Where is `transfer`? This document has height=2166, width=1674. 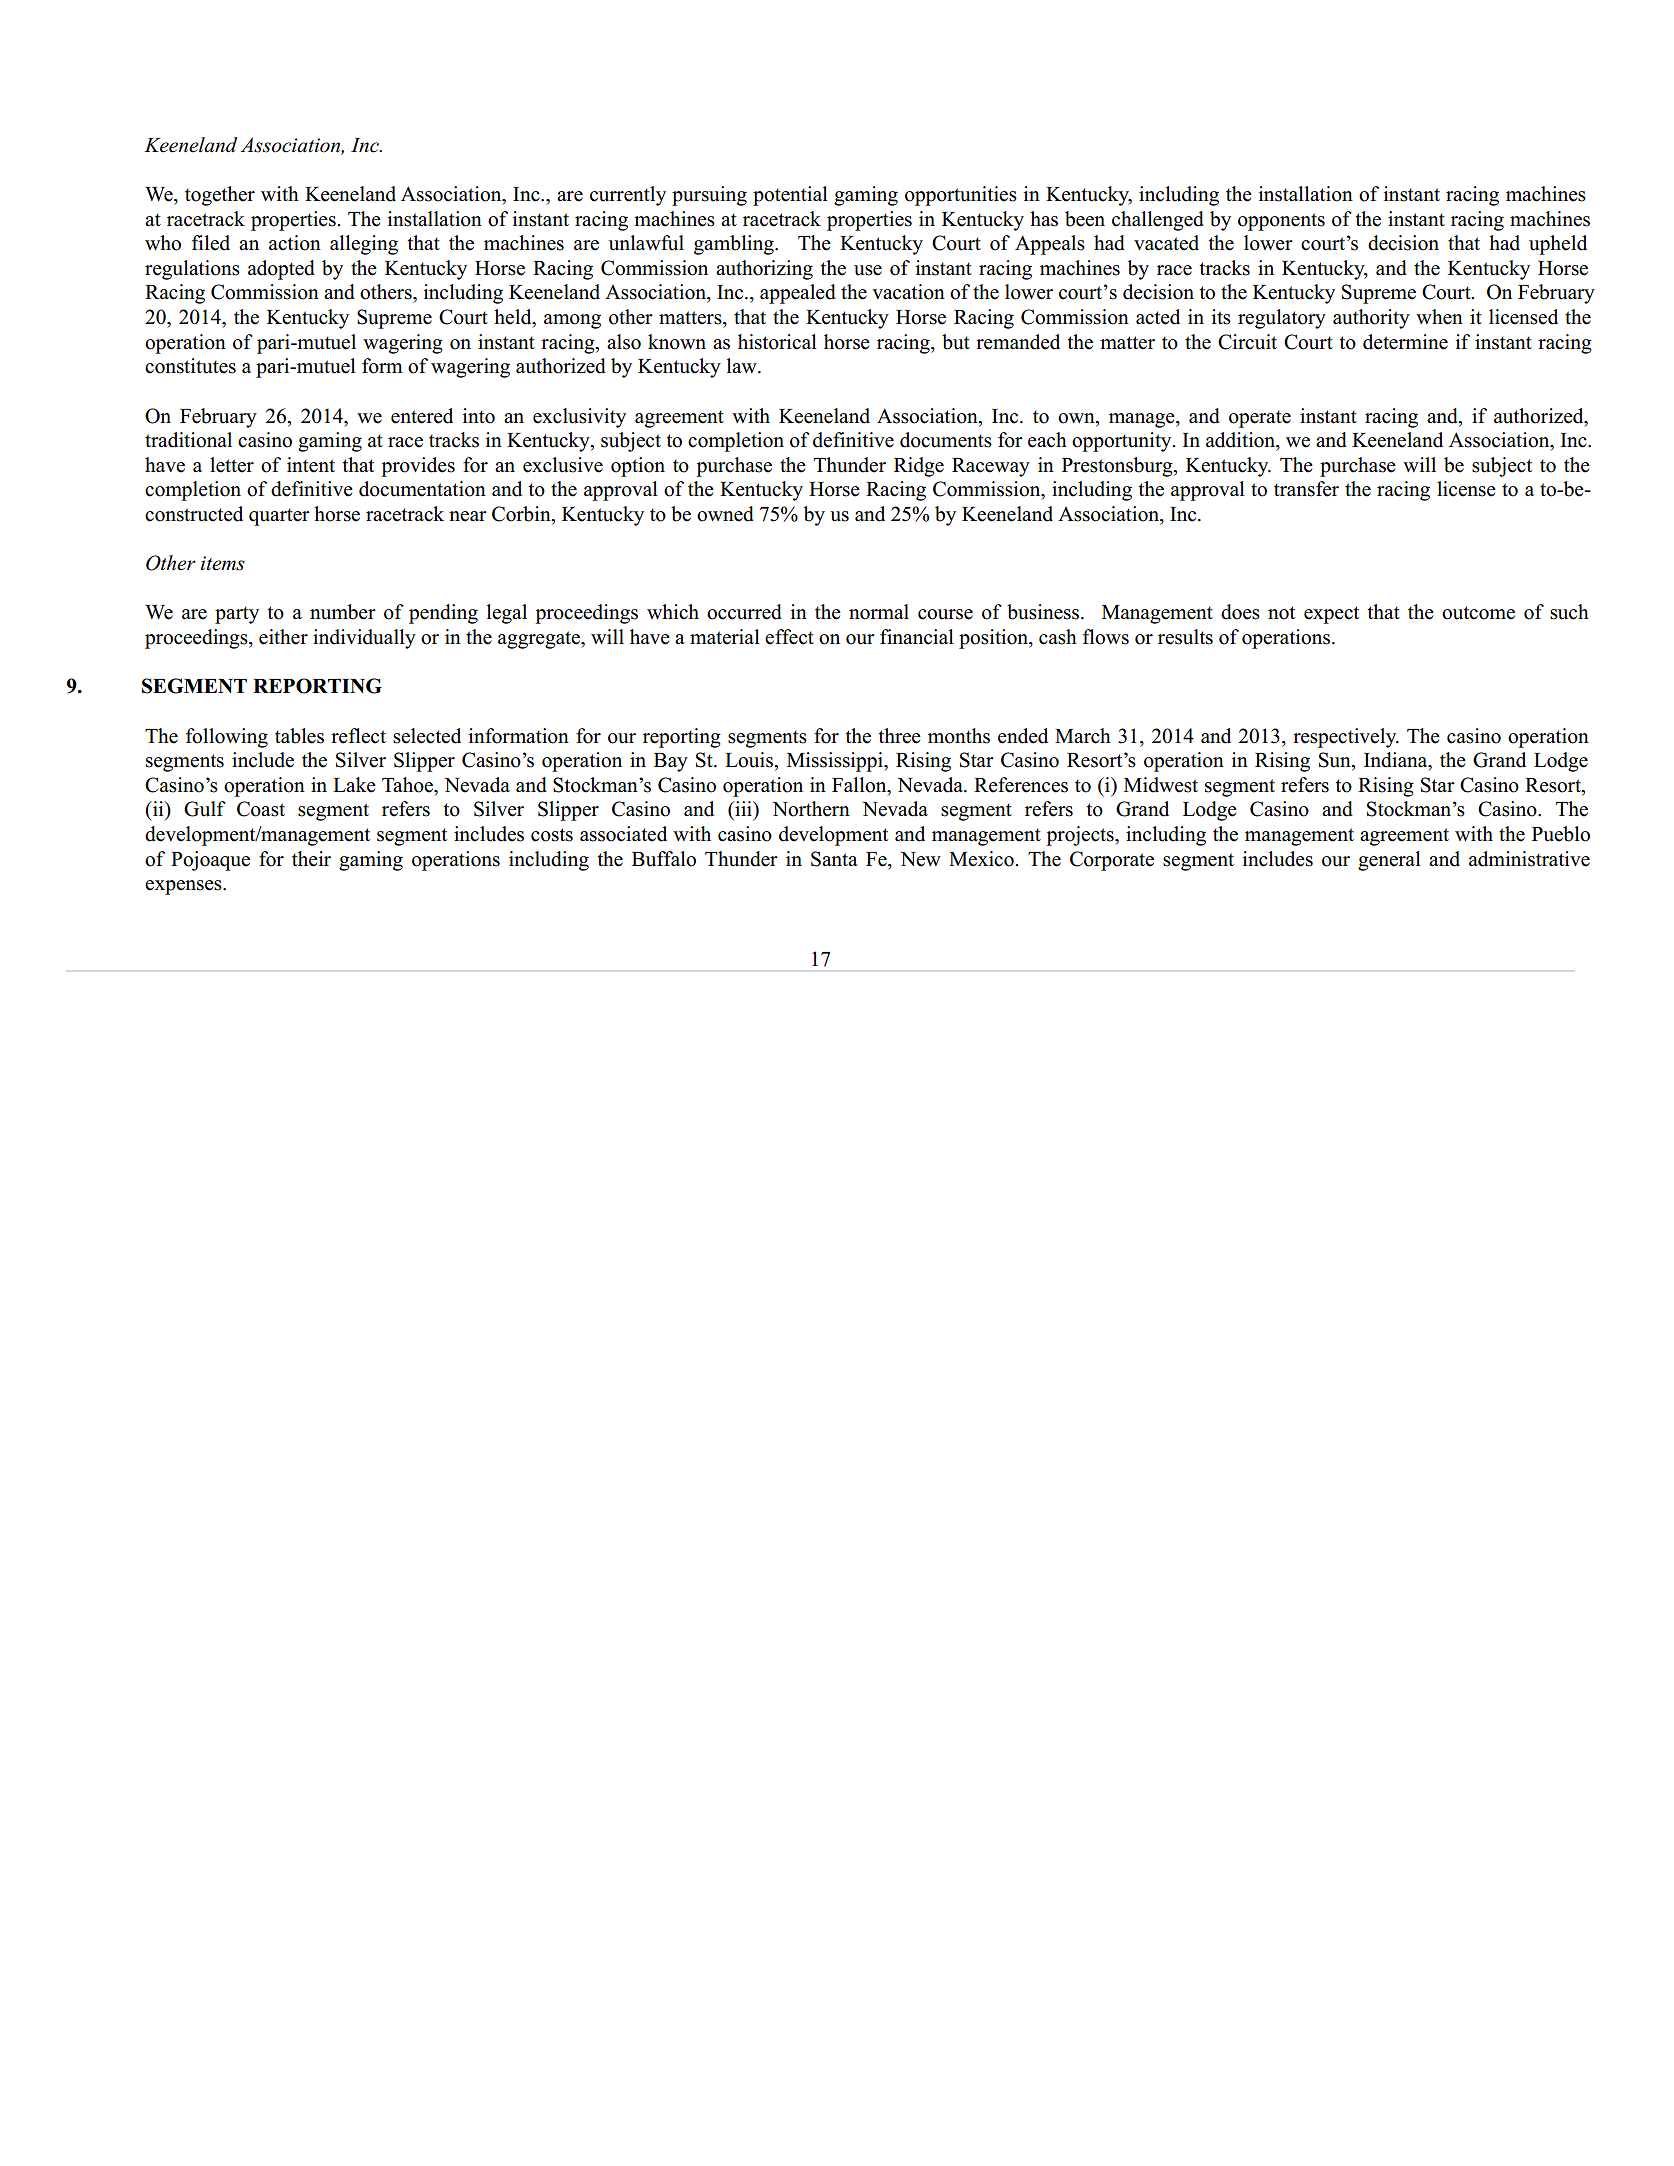
transfer is located at coordinates (1306, 489).
